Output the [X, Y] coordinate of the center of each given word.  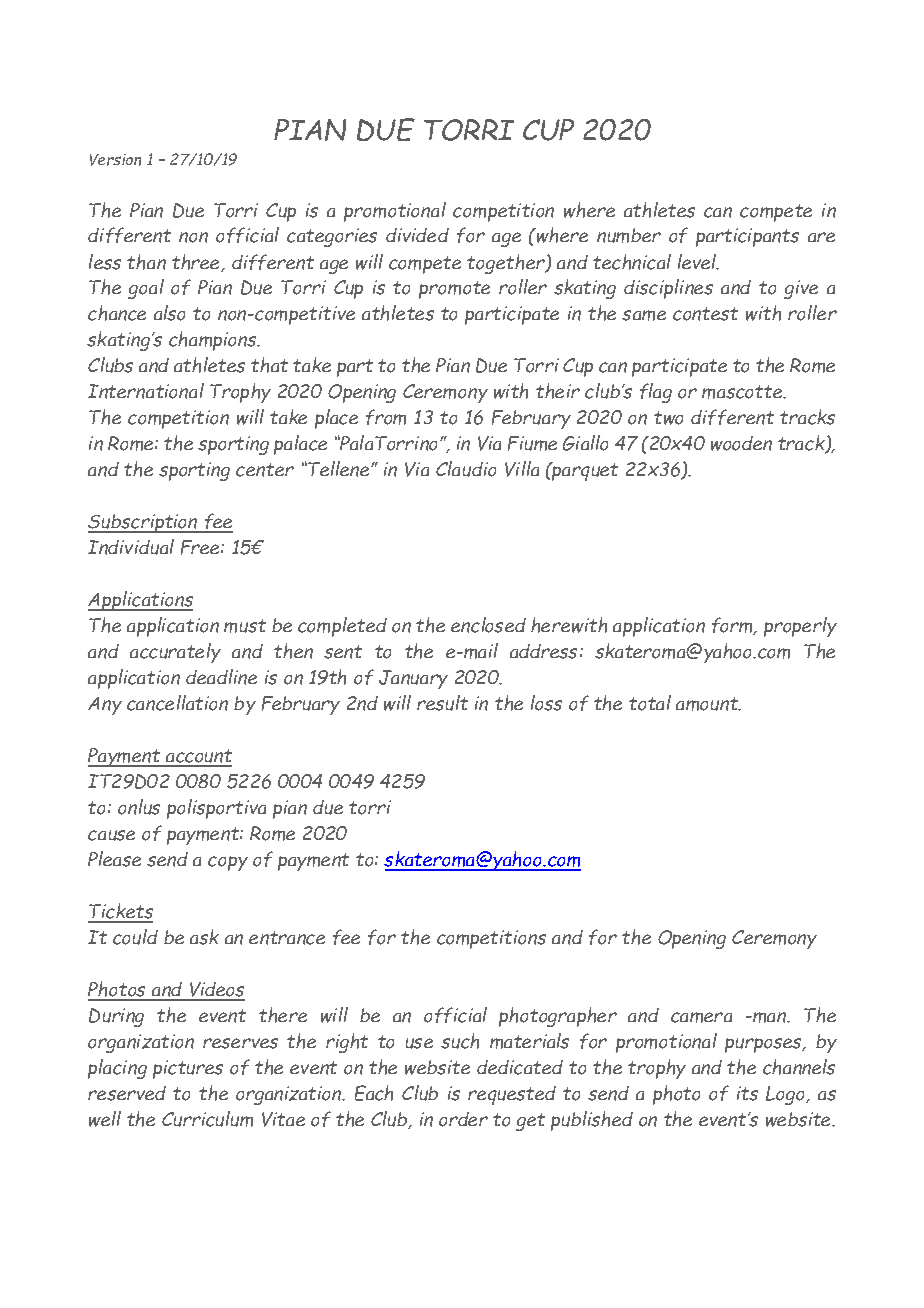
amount [708, 704]
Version [115, 160]
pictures [188, 1069]
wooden [741, 443]
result [442, 703]
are [821, 237]
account [198, 757]
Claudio [466, 469]
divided [417, 235]
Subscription [144, 523]
